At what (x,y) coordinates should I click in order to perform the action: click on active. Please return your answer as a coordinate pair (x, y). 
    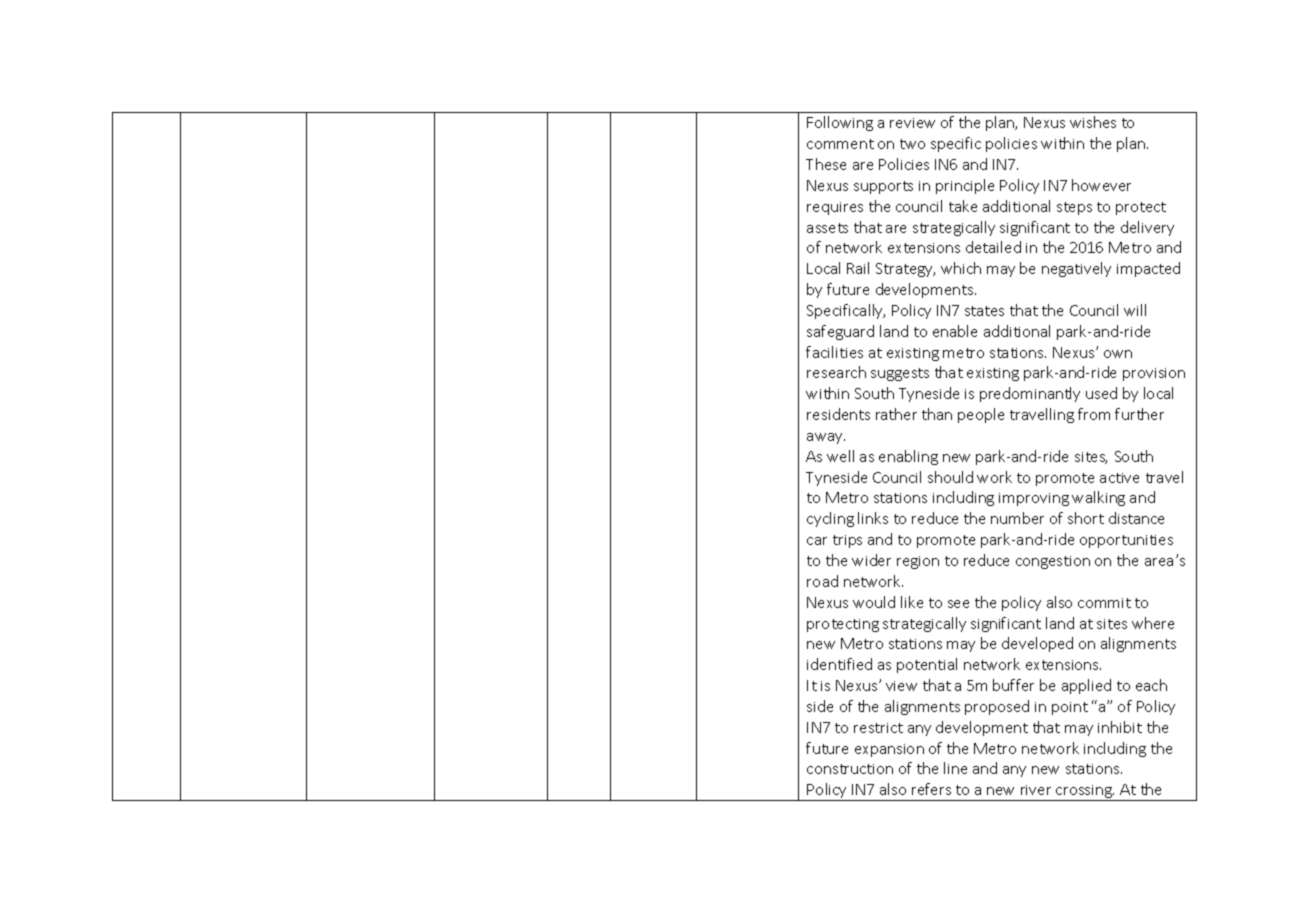
    Looking at the image, I should click on (1119, 478).
